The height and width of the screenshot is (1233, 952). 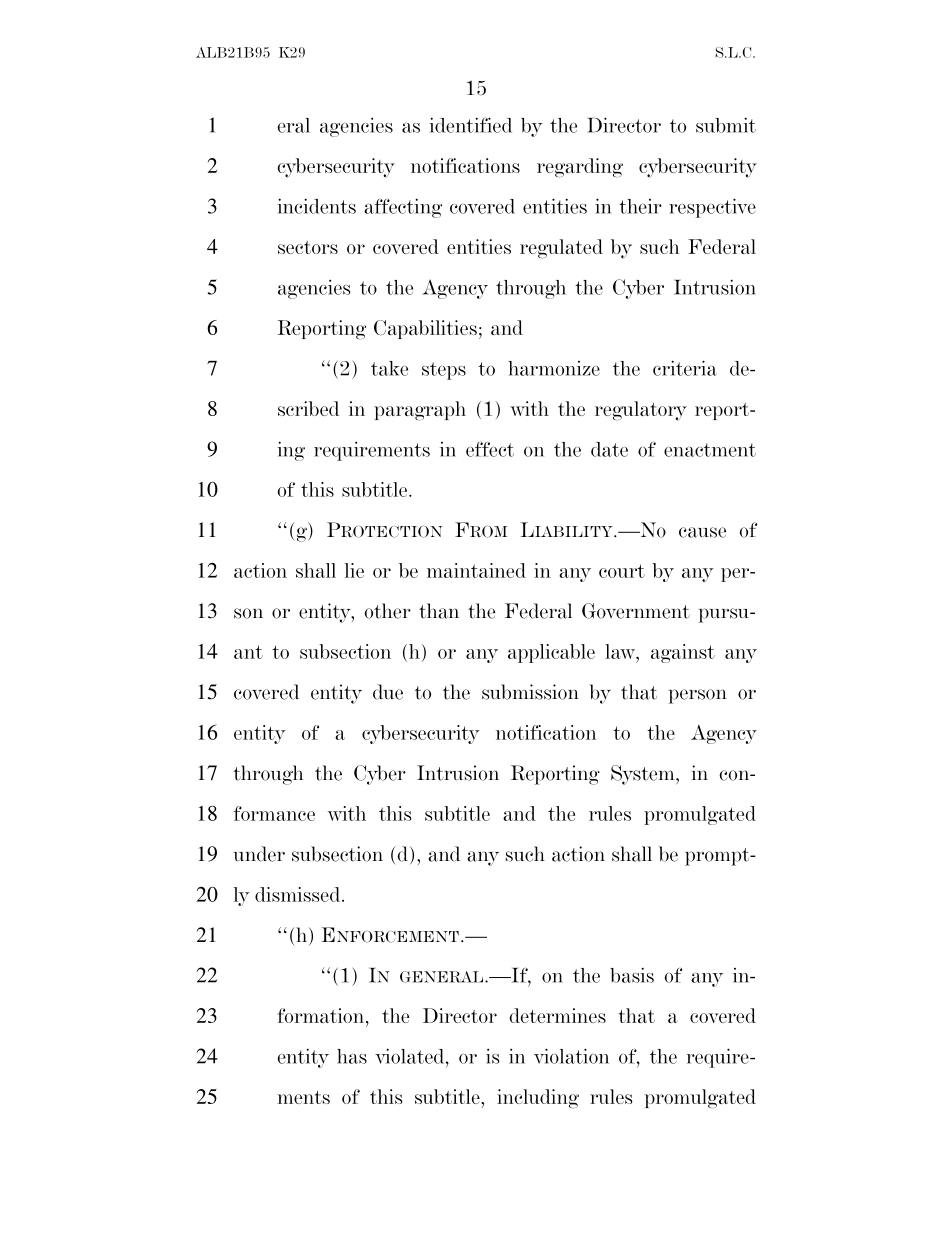 I want to click on System, so click(x=644, y=775).
